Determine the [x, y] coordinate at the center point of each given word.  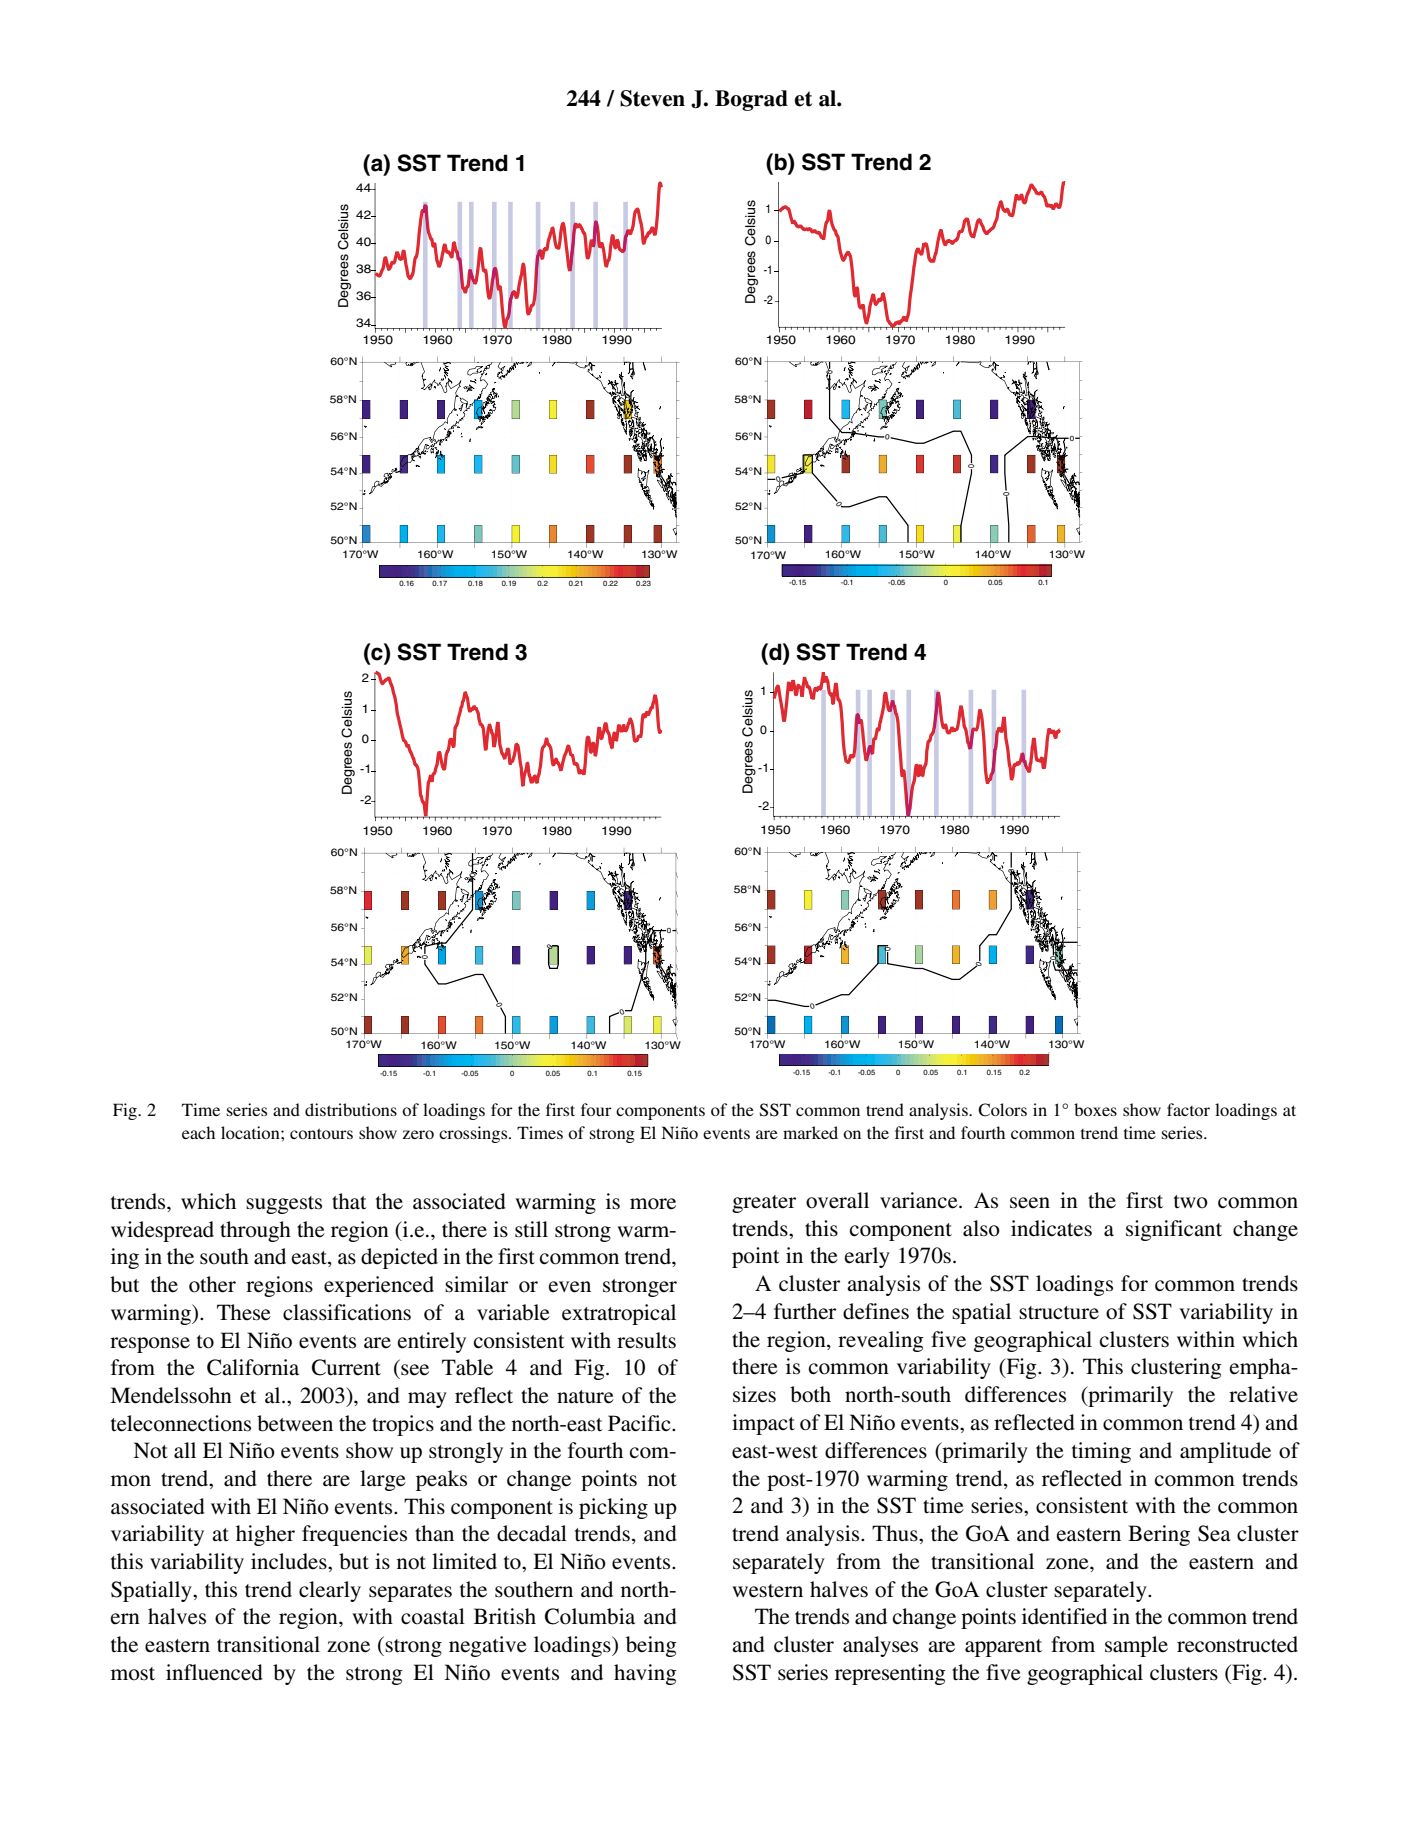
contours [321, 1133]
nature [585, 1397]
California [253, 1367]
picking [613, 1508]
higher [265, 1535]
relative [1263, 1394]
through [255, 1231]
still [531, 1229]
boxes [1095, 1109]
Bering [1159, 1535]
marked [810, 1132]
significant [1174, 1230]
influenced [214, 1672]
